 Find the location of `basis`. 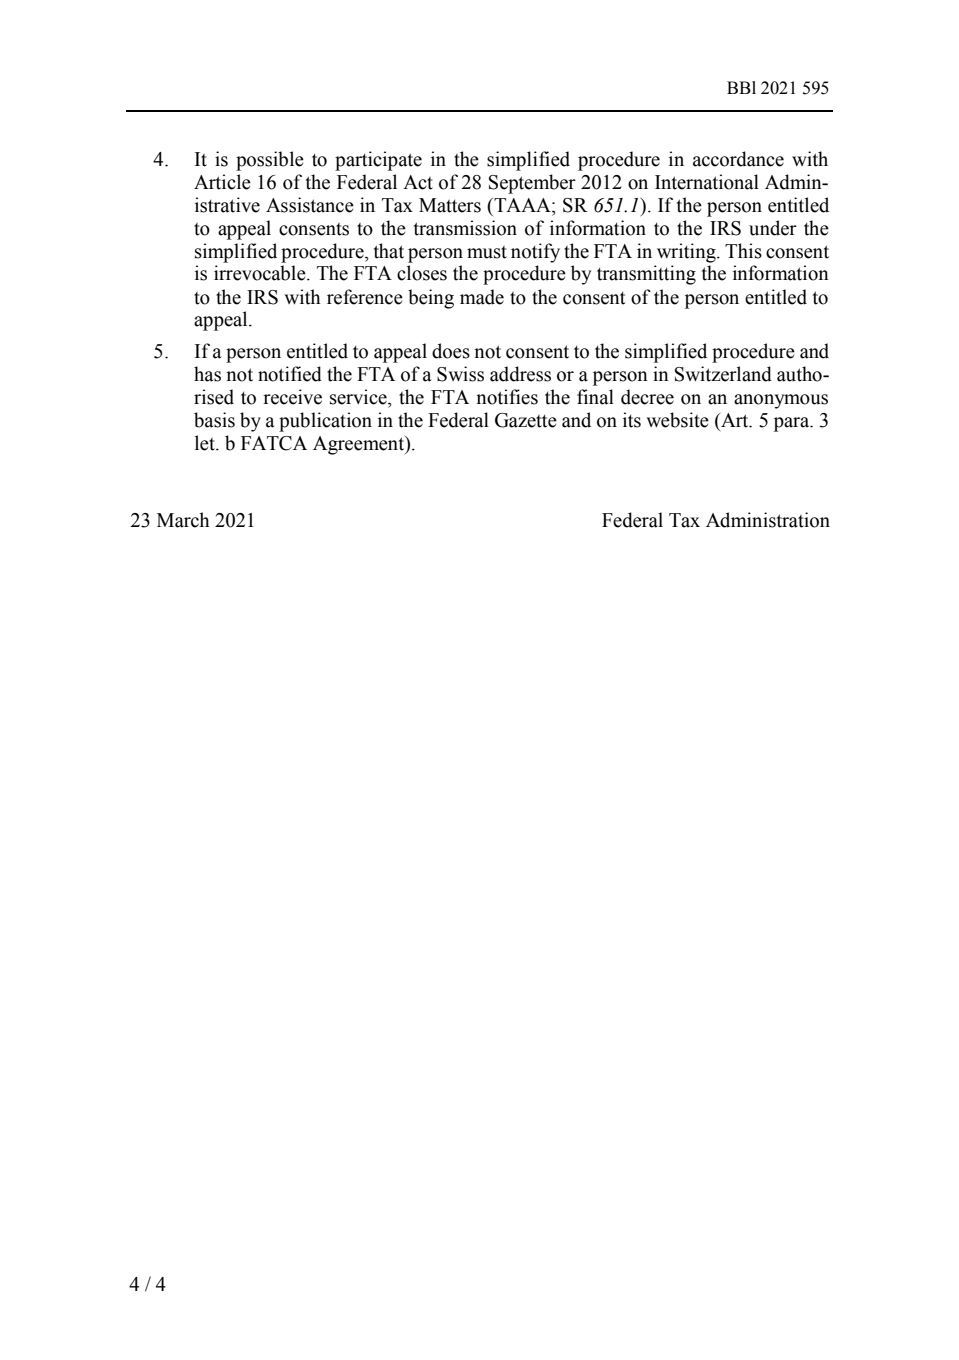

basis is located at coordinates (214, 420).
